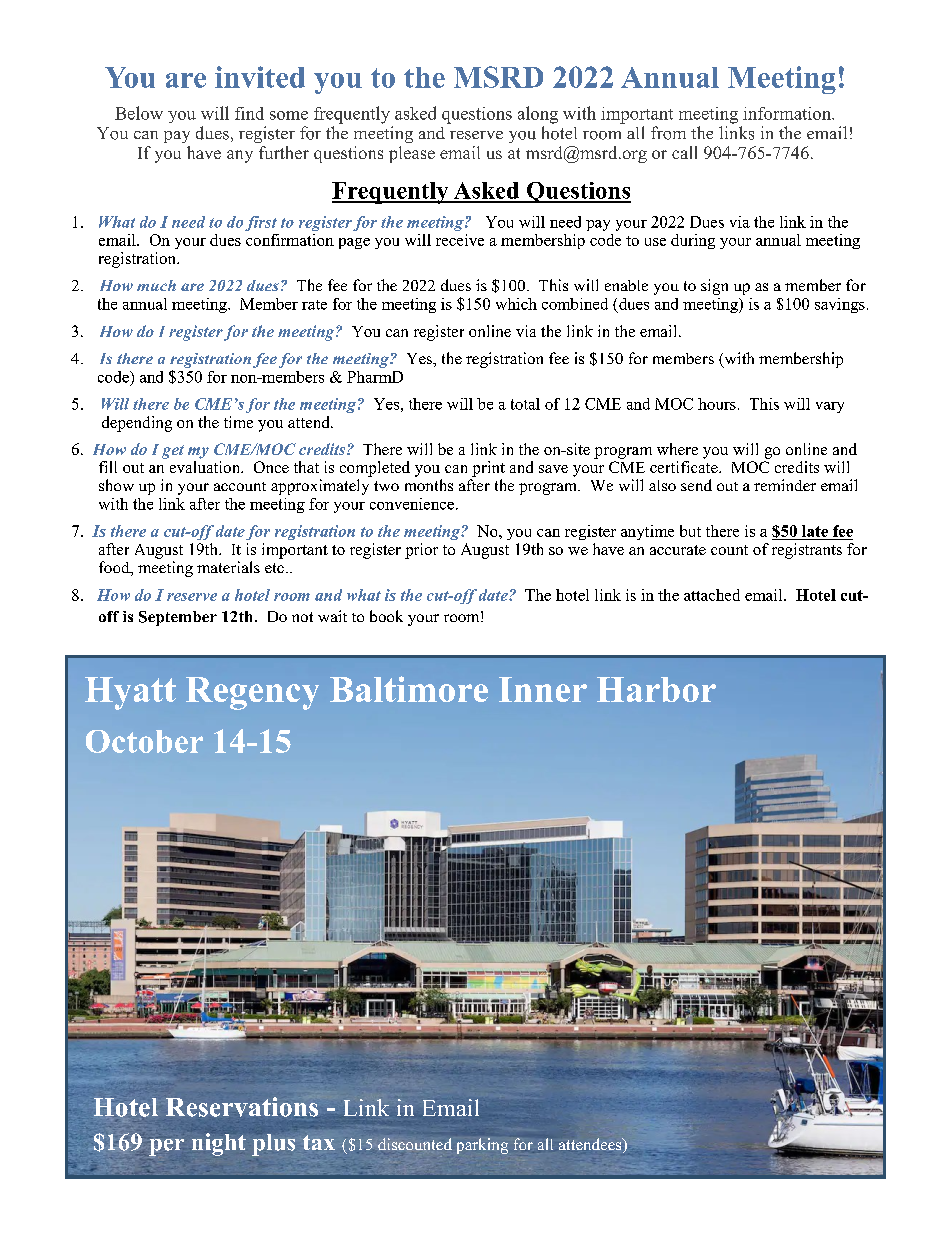  Describe the element at coordinates (219, 1144) in the screenshot. I see `night` at that location.
